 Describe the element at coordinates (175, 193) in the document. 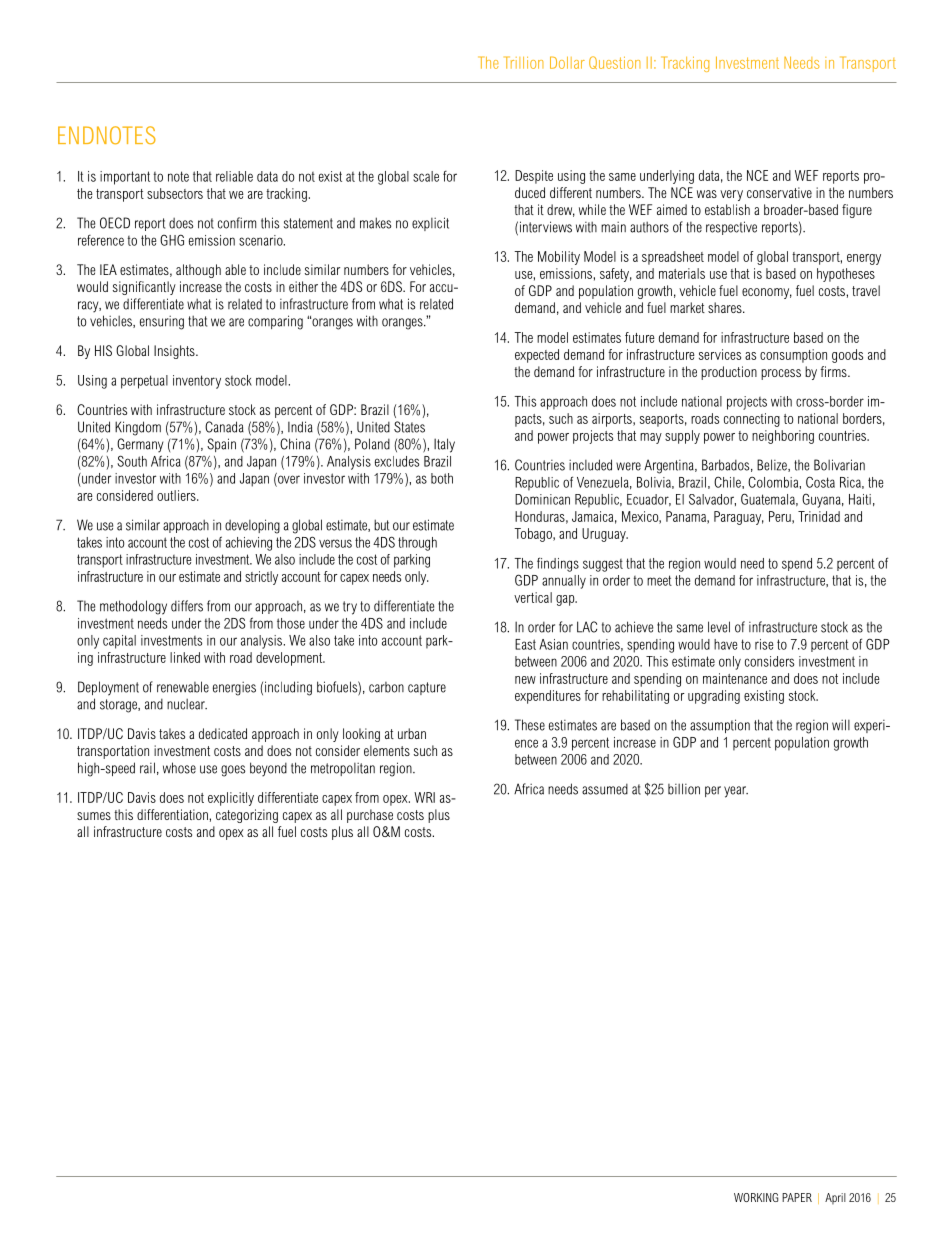

I see `subsectors` at that location.
